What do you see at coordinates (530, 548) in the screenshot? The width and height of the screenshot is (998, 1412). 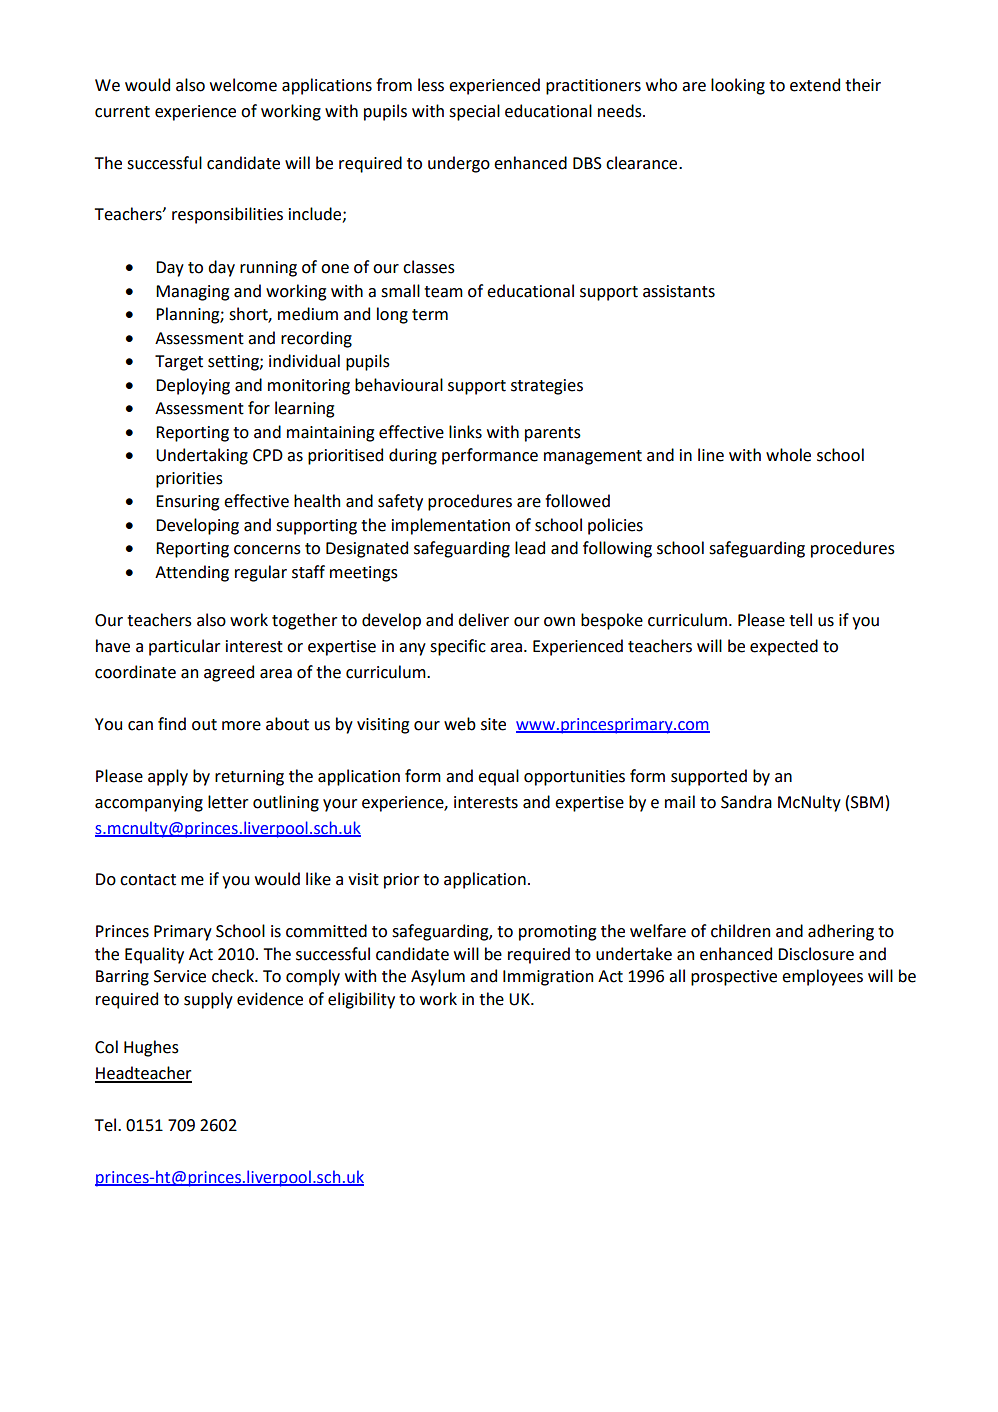 I see `lead` at bounding box center [530, 548].
